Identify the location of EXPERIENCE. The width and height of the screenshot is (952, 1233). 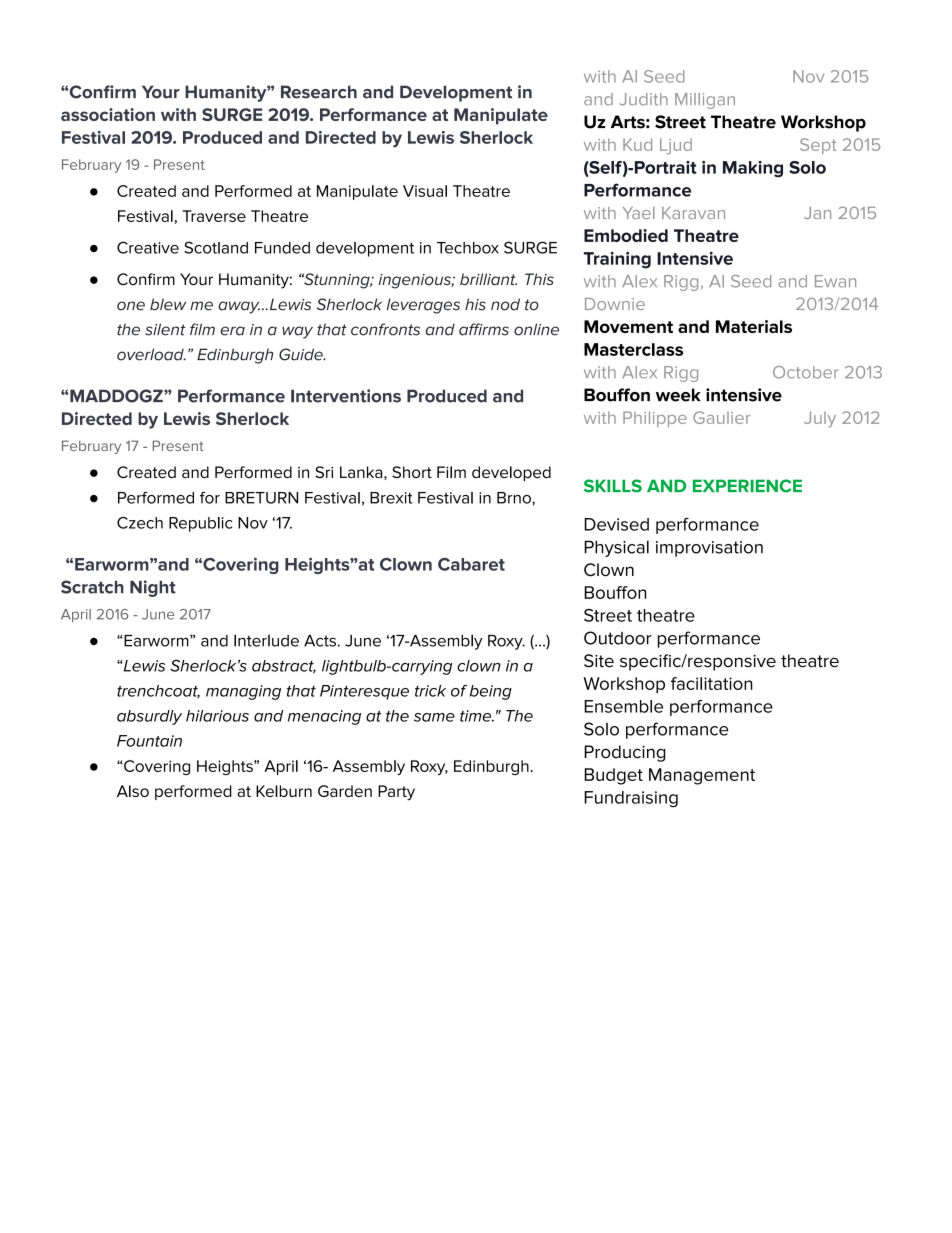
(747, 486).
